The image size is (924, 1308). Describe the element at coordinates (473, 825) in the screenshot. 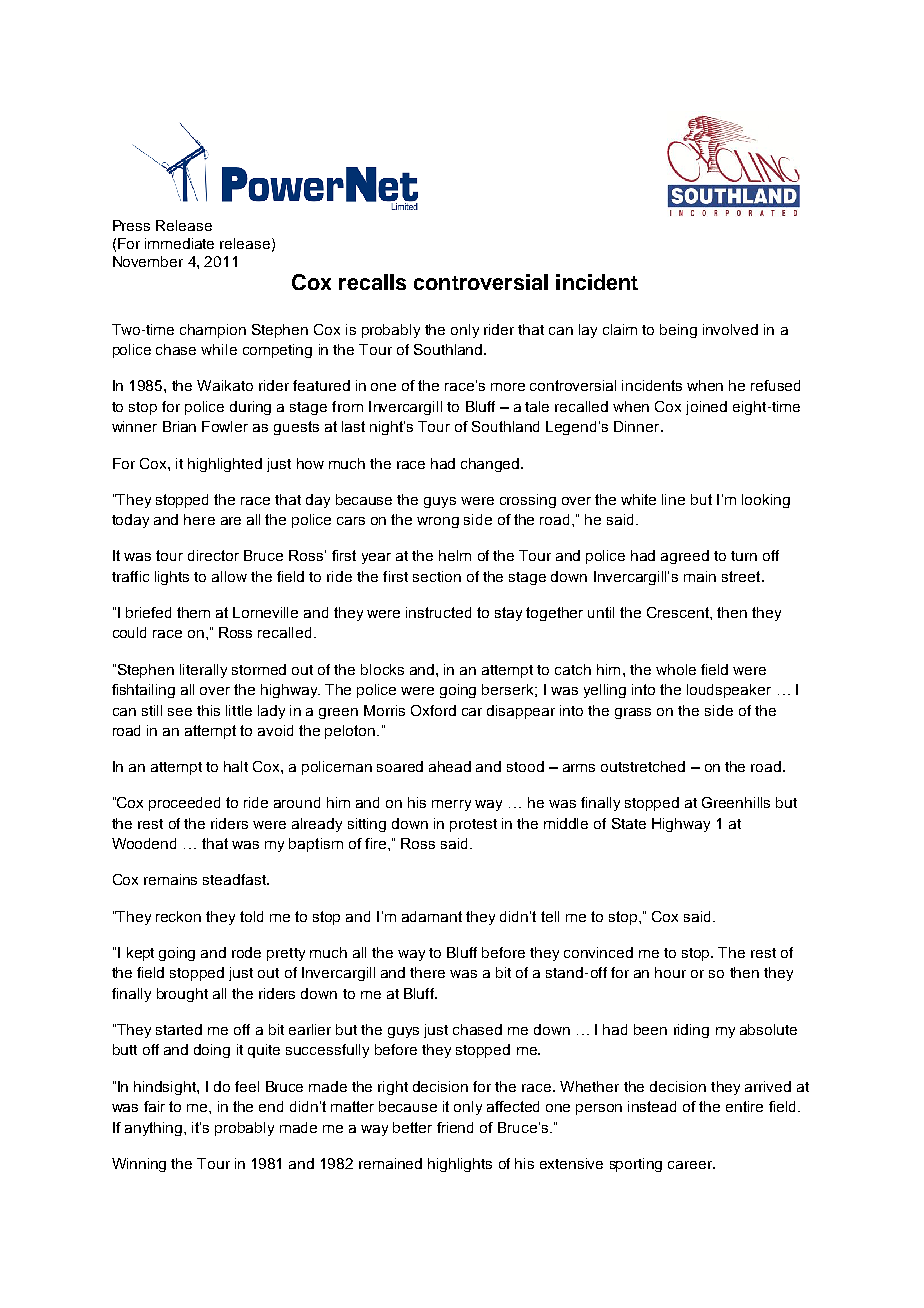

I see `protest` at that location.
